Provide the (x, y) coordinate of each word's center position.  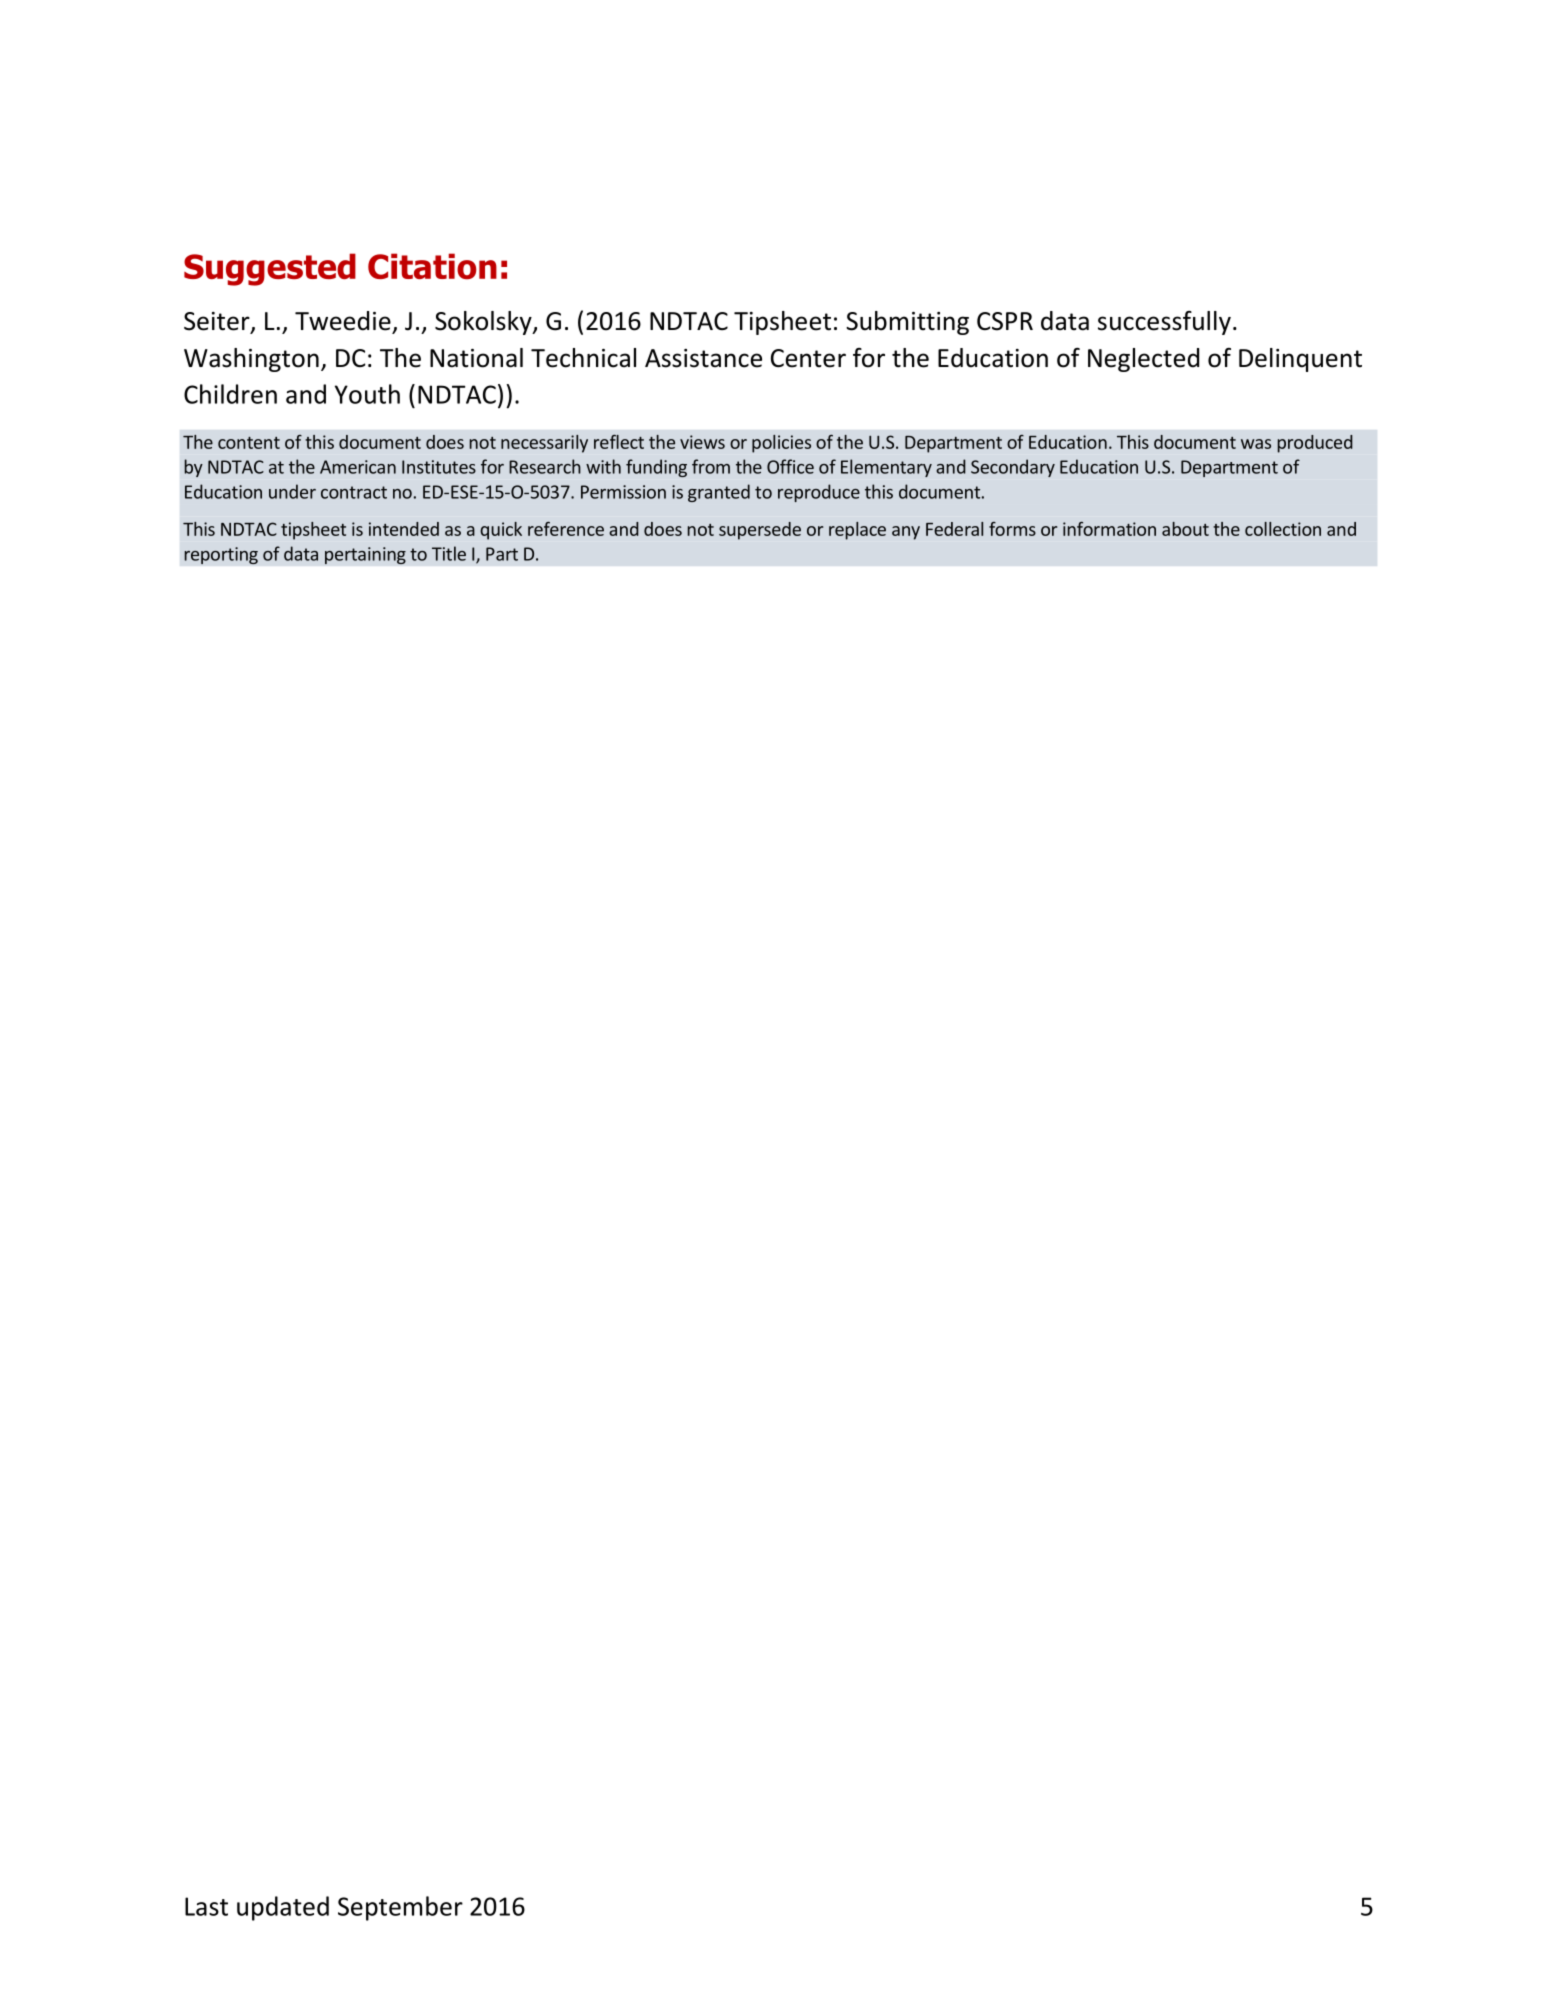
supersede (760, 531)
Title (449, 553)
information (1109, 529)
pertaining (365, 555)
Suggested (270, 269)
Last (206, 1906)
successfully (1164, 323)
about (1185, 529)
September (400, 1908)
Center (808, 358)
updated (283, 1908)
